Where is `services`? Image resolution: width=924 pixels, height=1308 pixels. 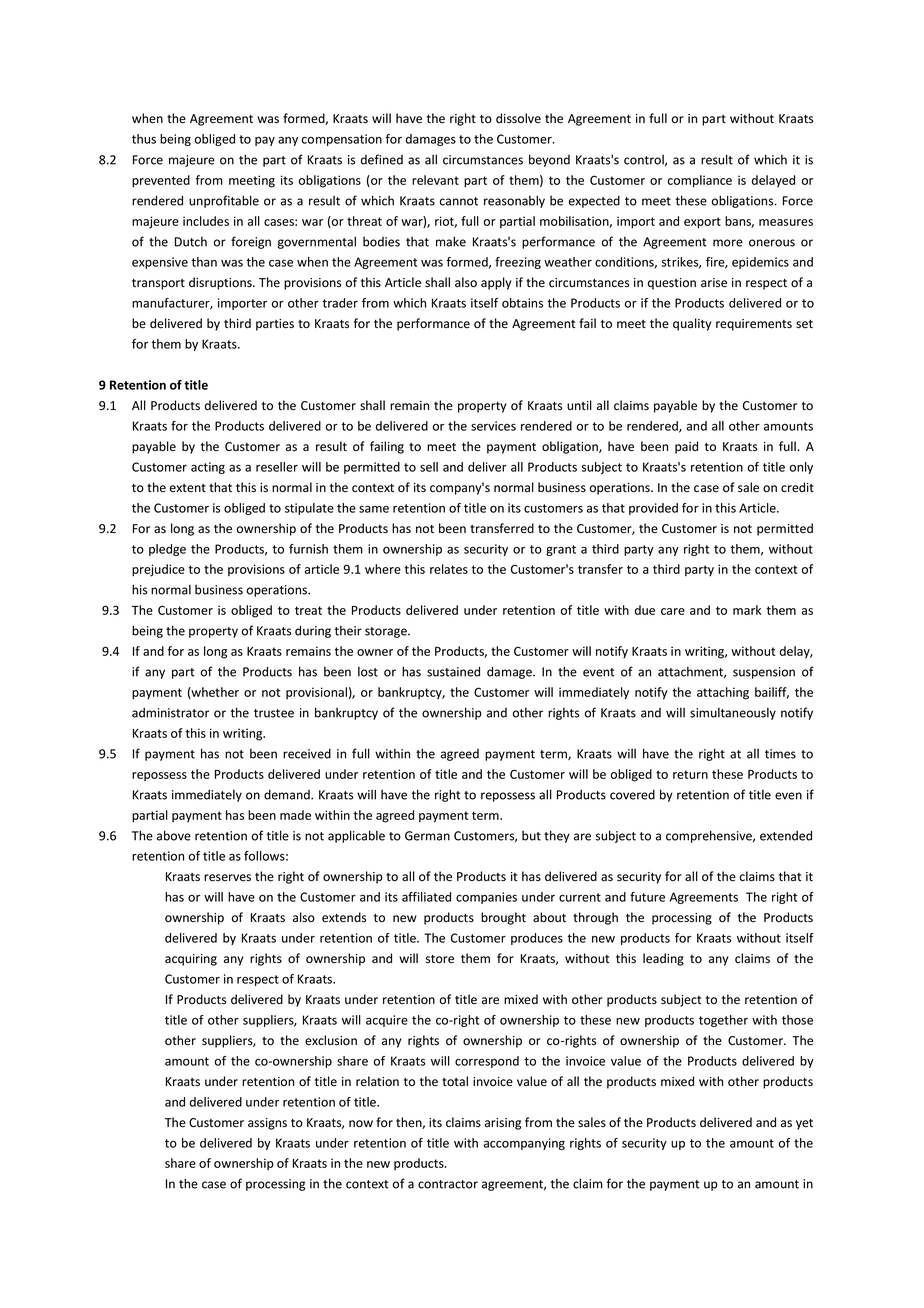 services is located at coordinates (493, 426).
